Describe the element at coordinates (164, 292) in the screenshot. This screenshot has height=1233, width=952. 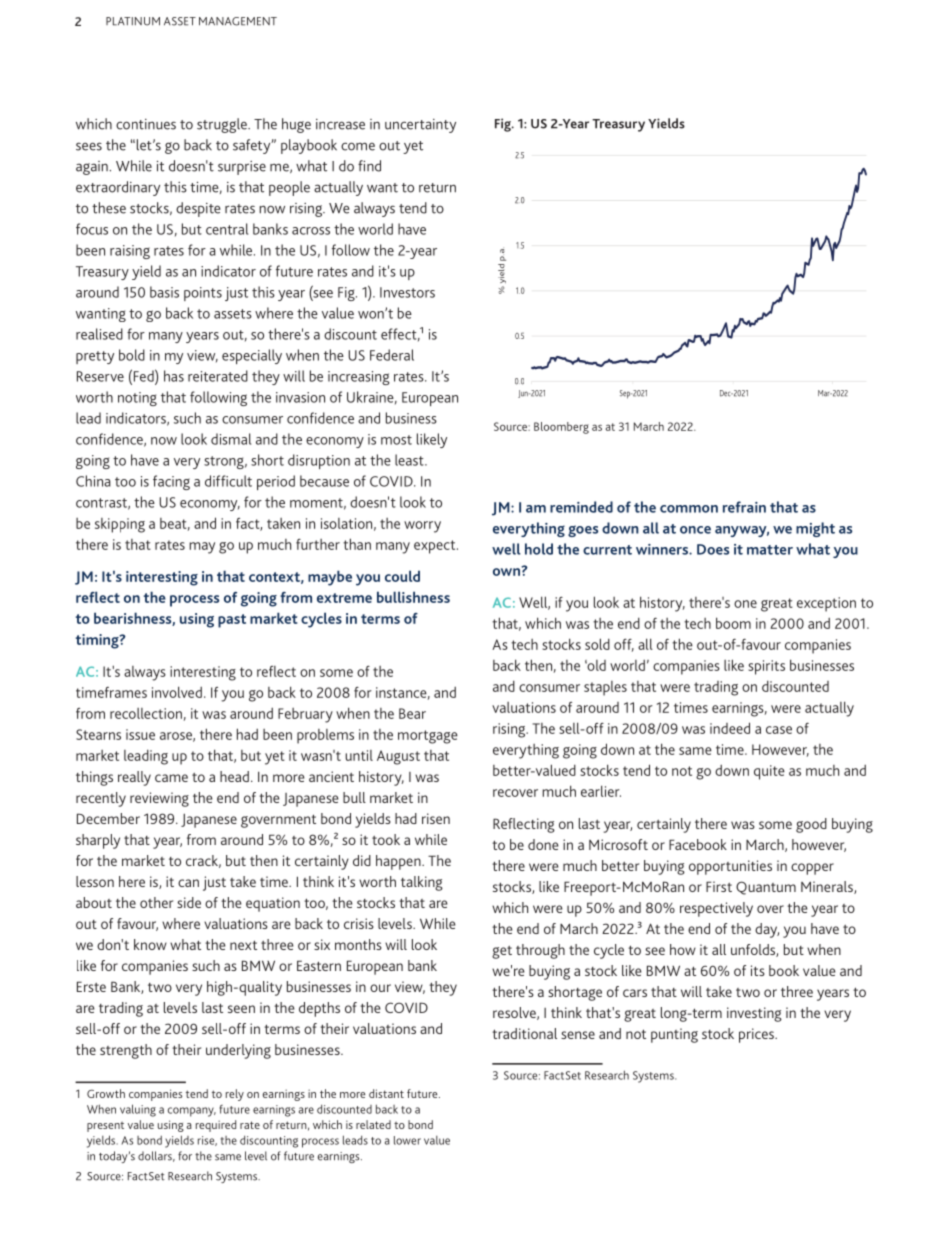
I see `basis` at that location.
